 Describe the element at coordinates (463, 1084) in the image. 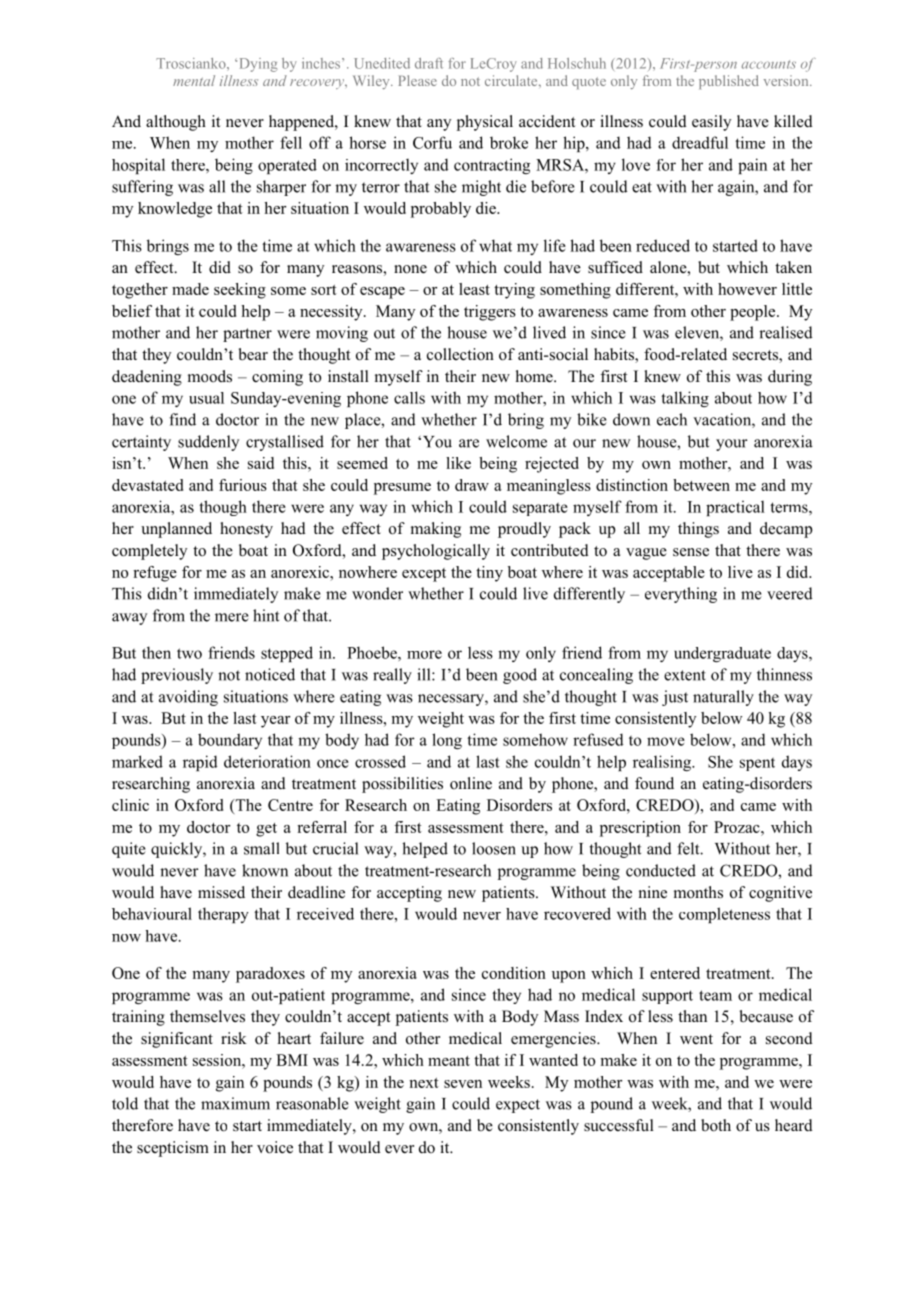

I see `seven` at that location.
